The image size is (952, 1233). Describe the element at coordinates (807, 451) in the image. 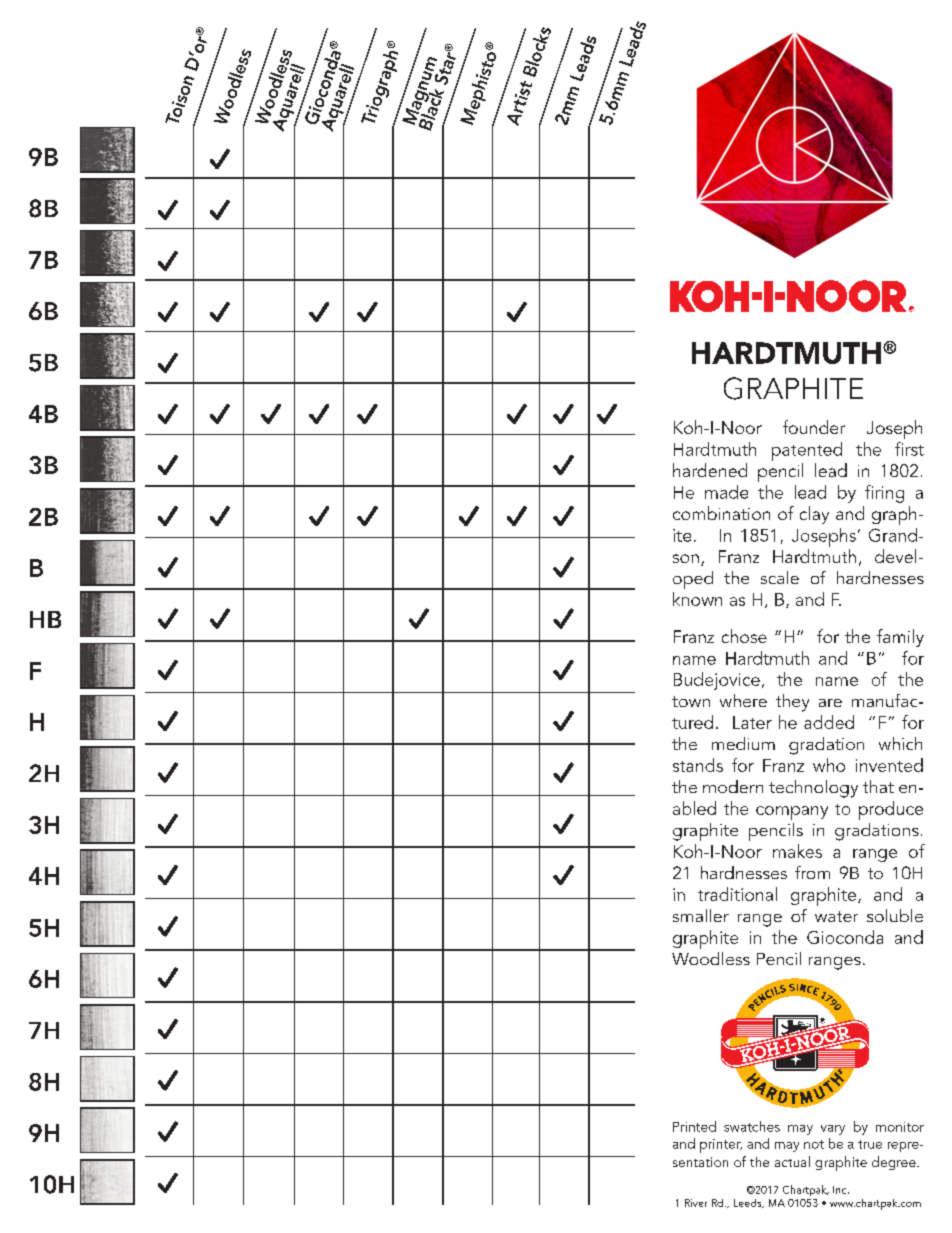

I see `patented` at that location.
